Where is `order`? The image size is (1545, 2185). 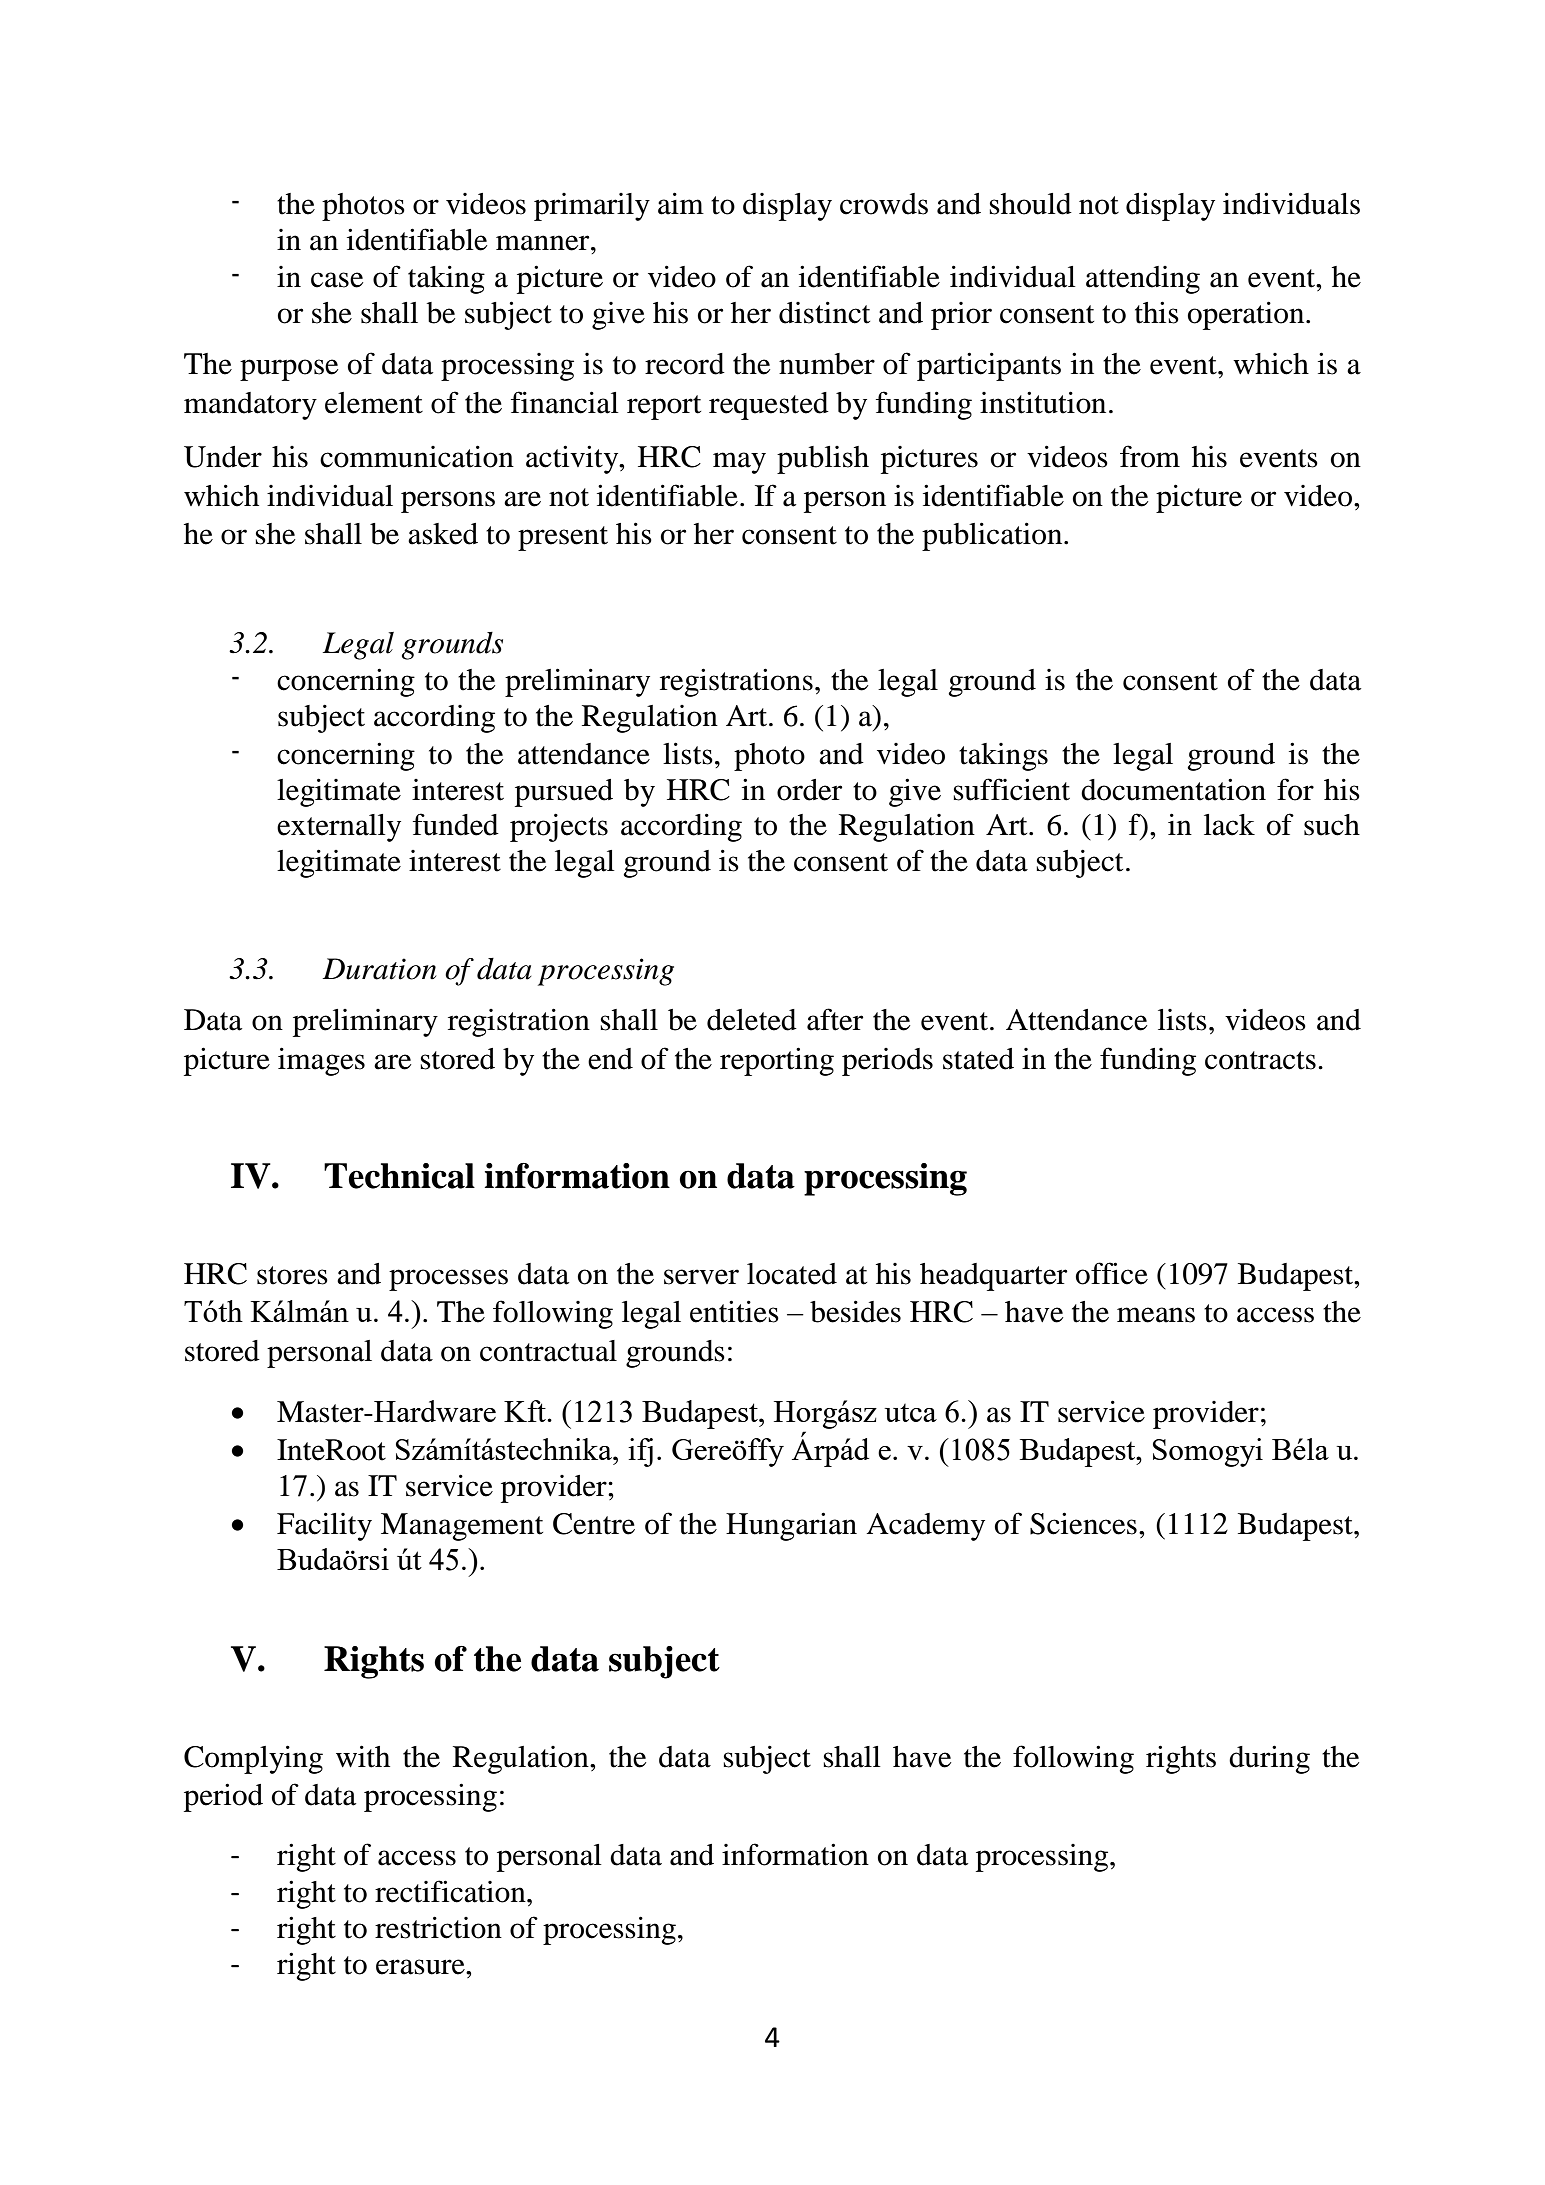
order is located at coordinates (809, 790).
